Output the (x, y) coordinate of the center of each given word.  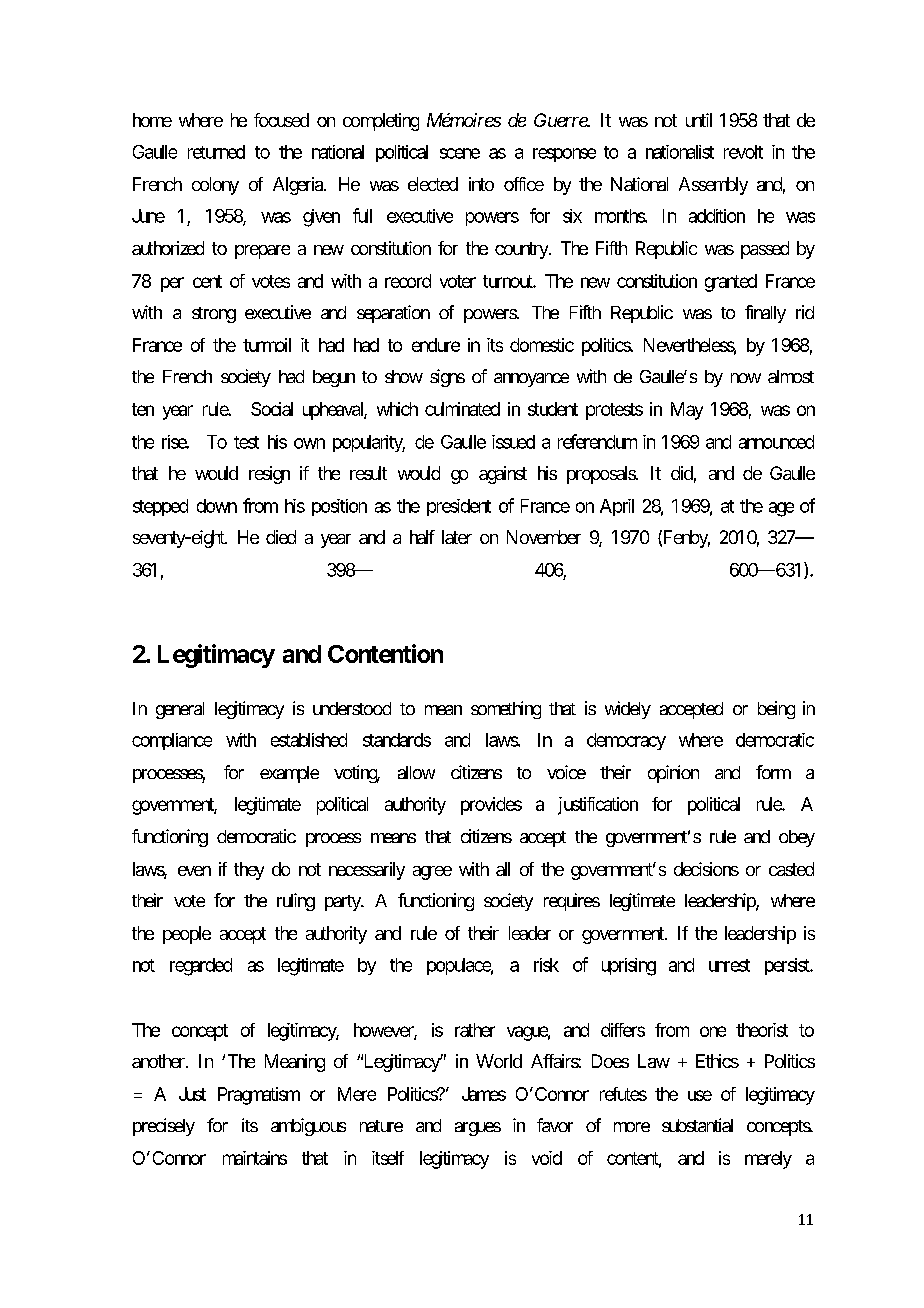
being (776, 710)
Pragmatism (259, 1096)
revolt (743, 152)
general (180, 710)
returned (216, 152)
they (249, 871)
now (746, 378)
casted (791, 869)
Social (272, 409)
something (506, 710)
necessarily (367, 871)
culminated (462, 409)
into (481, 184)
